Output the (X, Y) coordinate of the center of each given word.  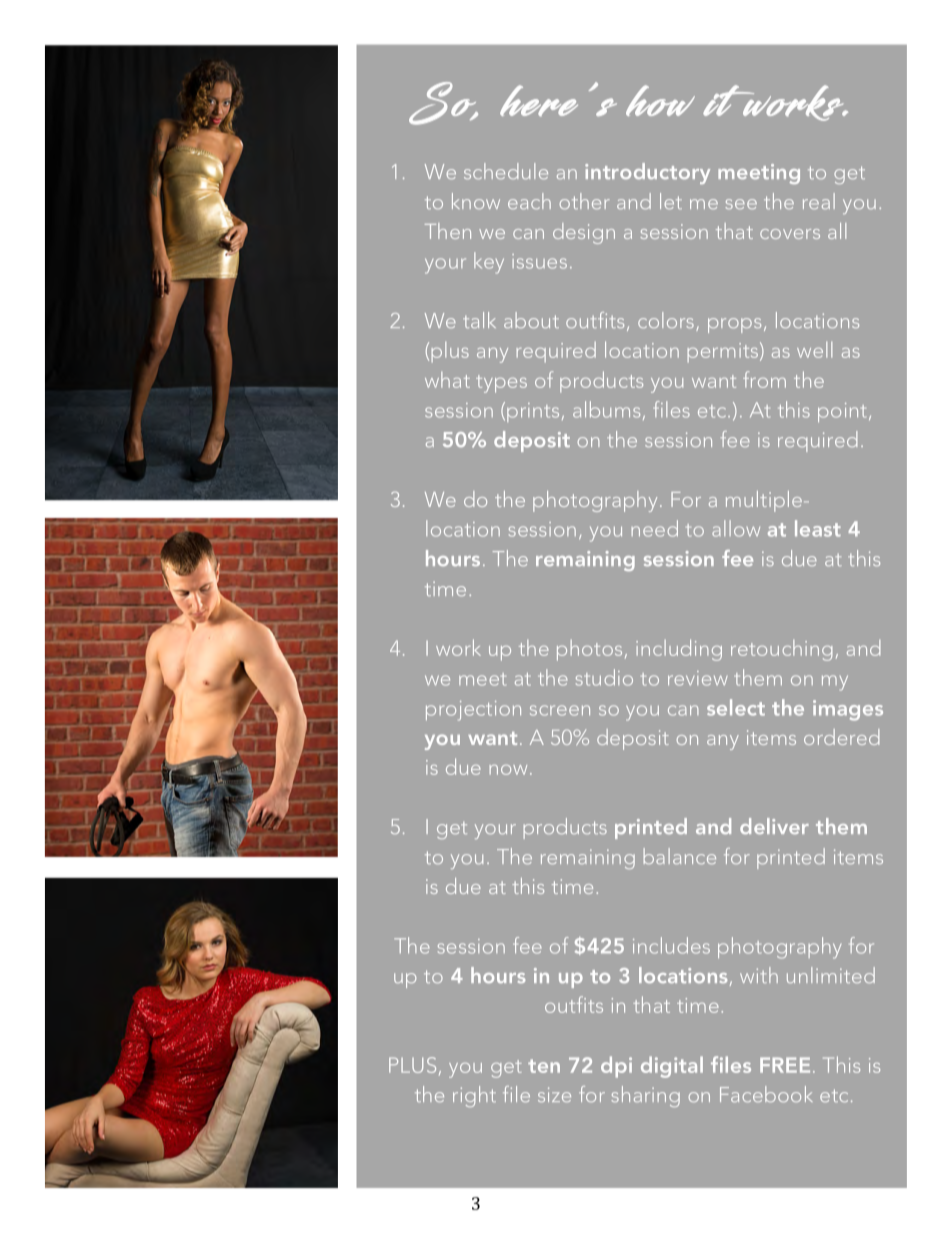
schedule (506, 171)
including (679, 650)
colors (666, 320)
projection (473, 711)
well (814, 350)
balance (680, 856)
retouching (781, 650)
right (474, 1096)
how (660, 100)
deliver (774, 826)
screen (560, 710)
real (819, 201)
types (501, 384)
